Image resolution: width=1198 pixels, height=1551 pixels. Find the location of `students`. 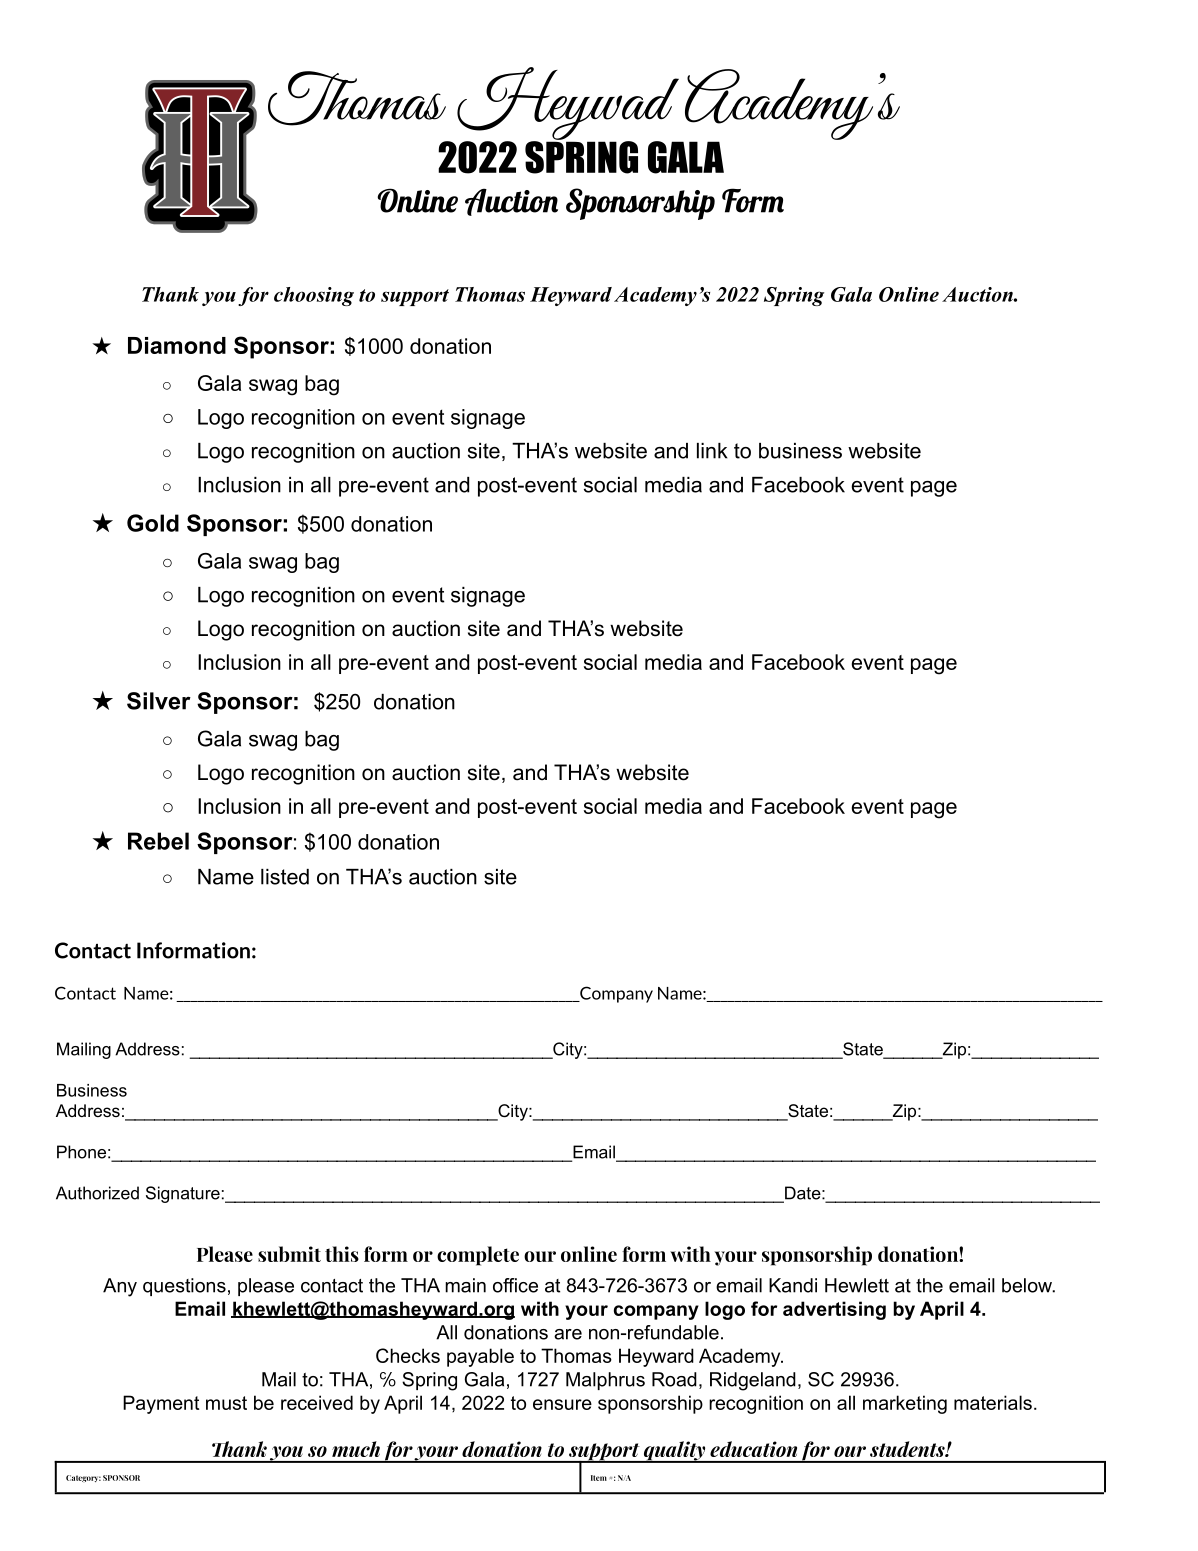

students is located at coordinates (908, 1449).
